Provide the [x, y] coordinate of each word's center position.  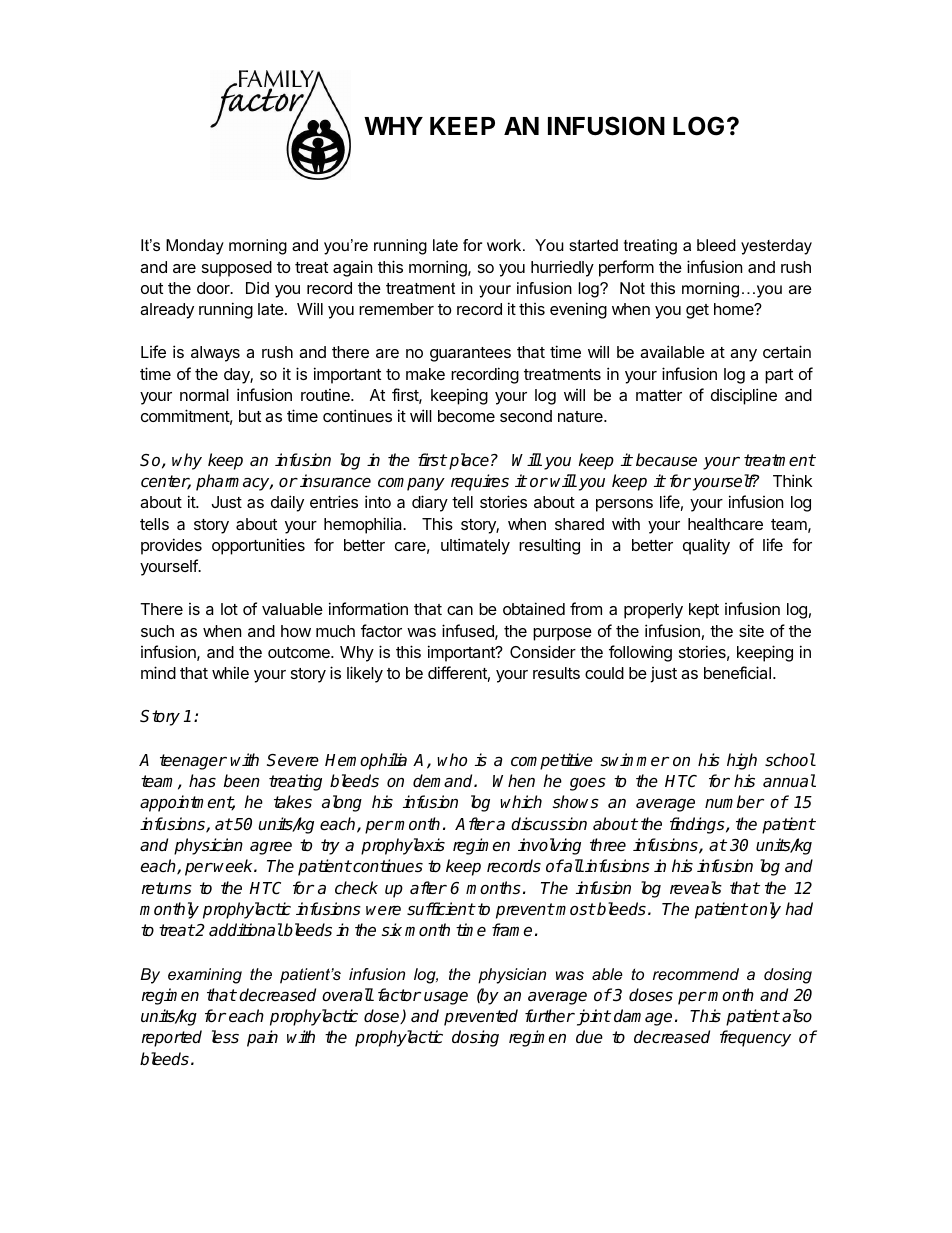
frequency [755, 1038]
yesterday [776, 247]
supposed [237, 269]
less [225, 1037]
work [505, 245]
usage [446, 998]
